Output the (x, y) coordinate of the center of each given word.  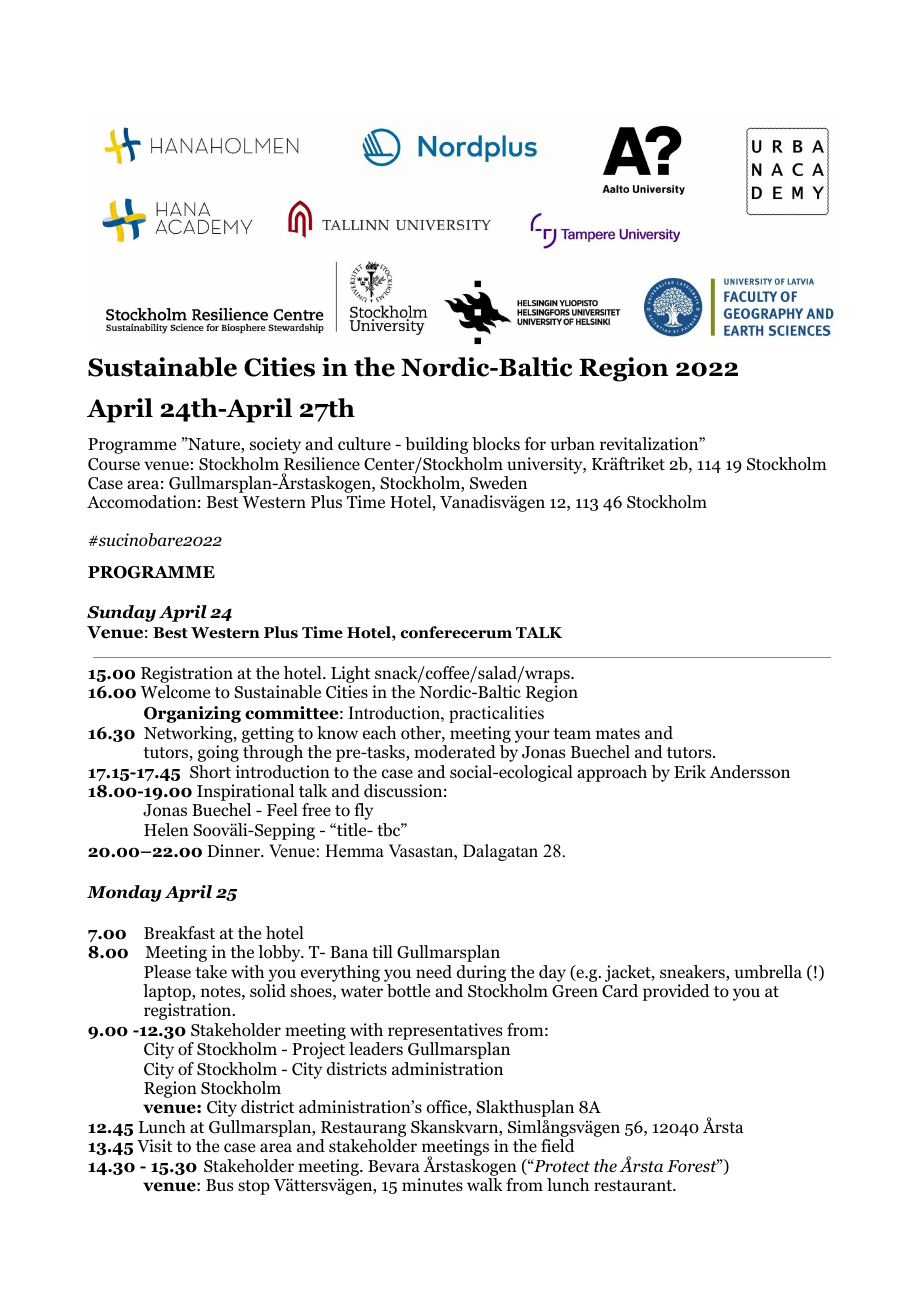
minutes (432, 1184)
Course (114, 464)
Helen (166, 829)
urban (572, 444)
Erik (690, 771)
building (436, 445)
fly (363, 811)
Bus (219, 1185)
